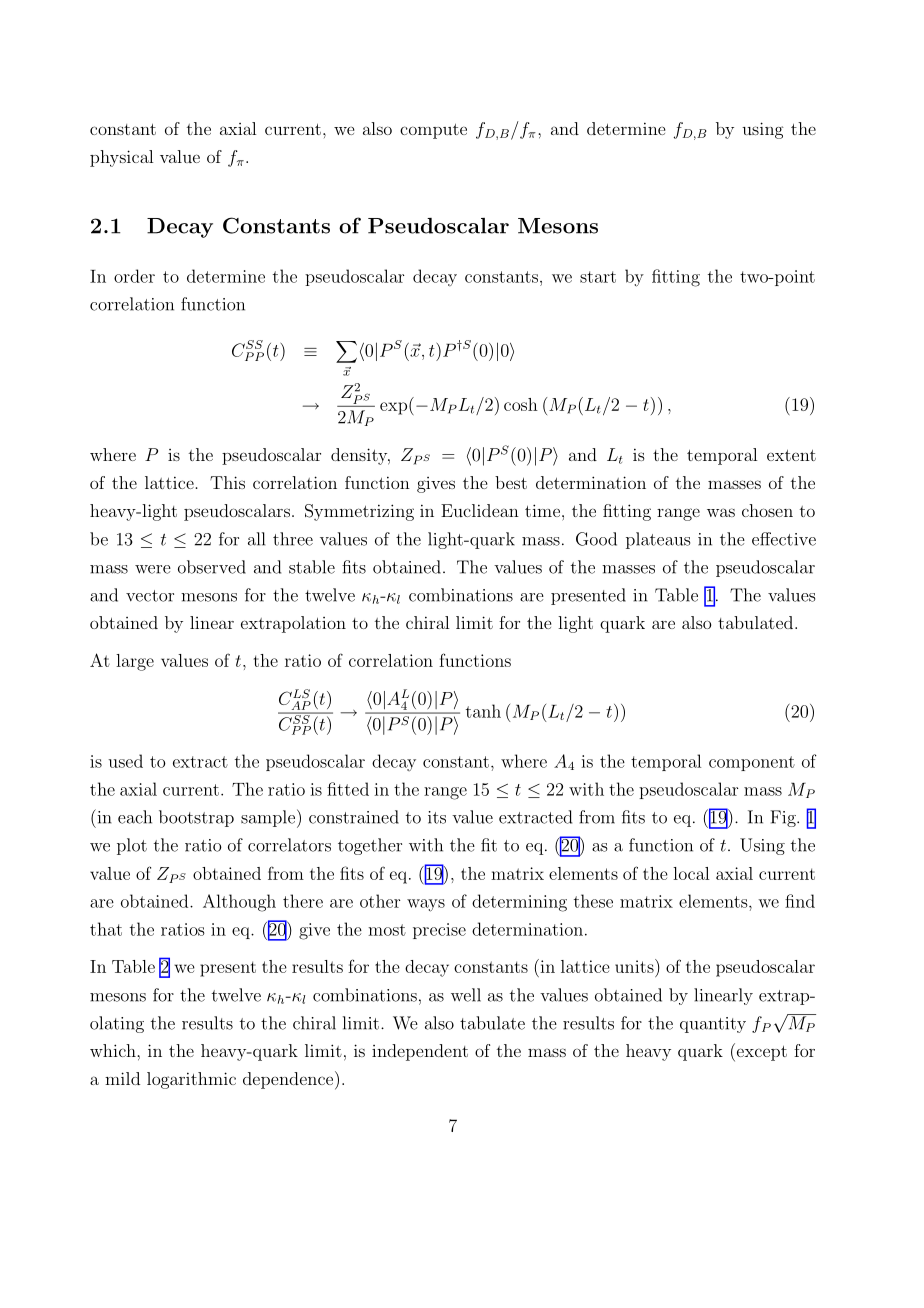  What do you see at coordinates (348, 789) in the screenshot?
I see `fitted` at bounding box center [348, 789].
